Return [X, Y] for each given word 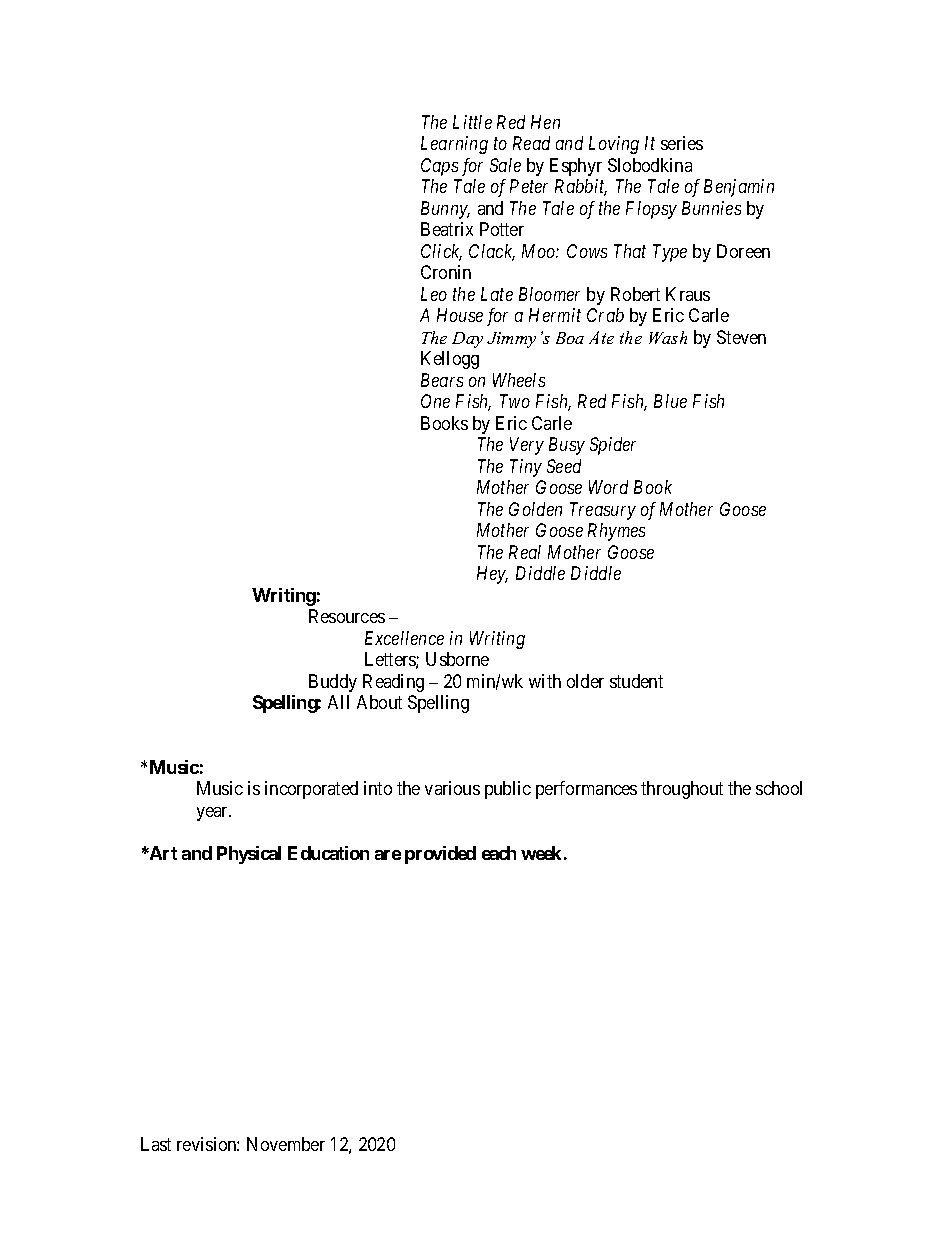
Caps [439, 167]
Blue [670, 401]
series [682, 143]
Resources [347, 616]
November [286, 1144]
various [452, 788]
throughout [682, 790]
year [214, 814]
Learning [454, 145]
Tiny [526, 468]
